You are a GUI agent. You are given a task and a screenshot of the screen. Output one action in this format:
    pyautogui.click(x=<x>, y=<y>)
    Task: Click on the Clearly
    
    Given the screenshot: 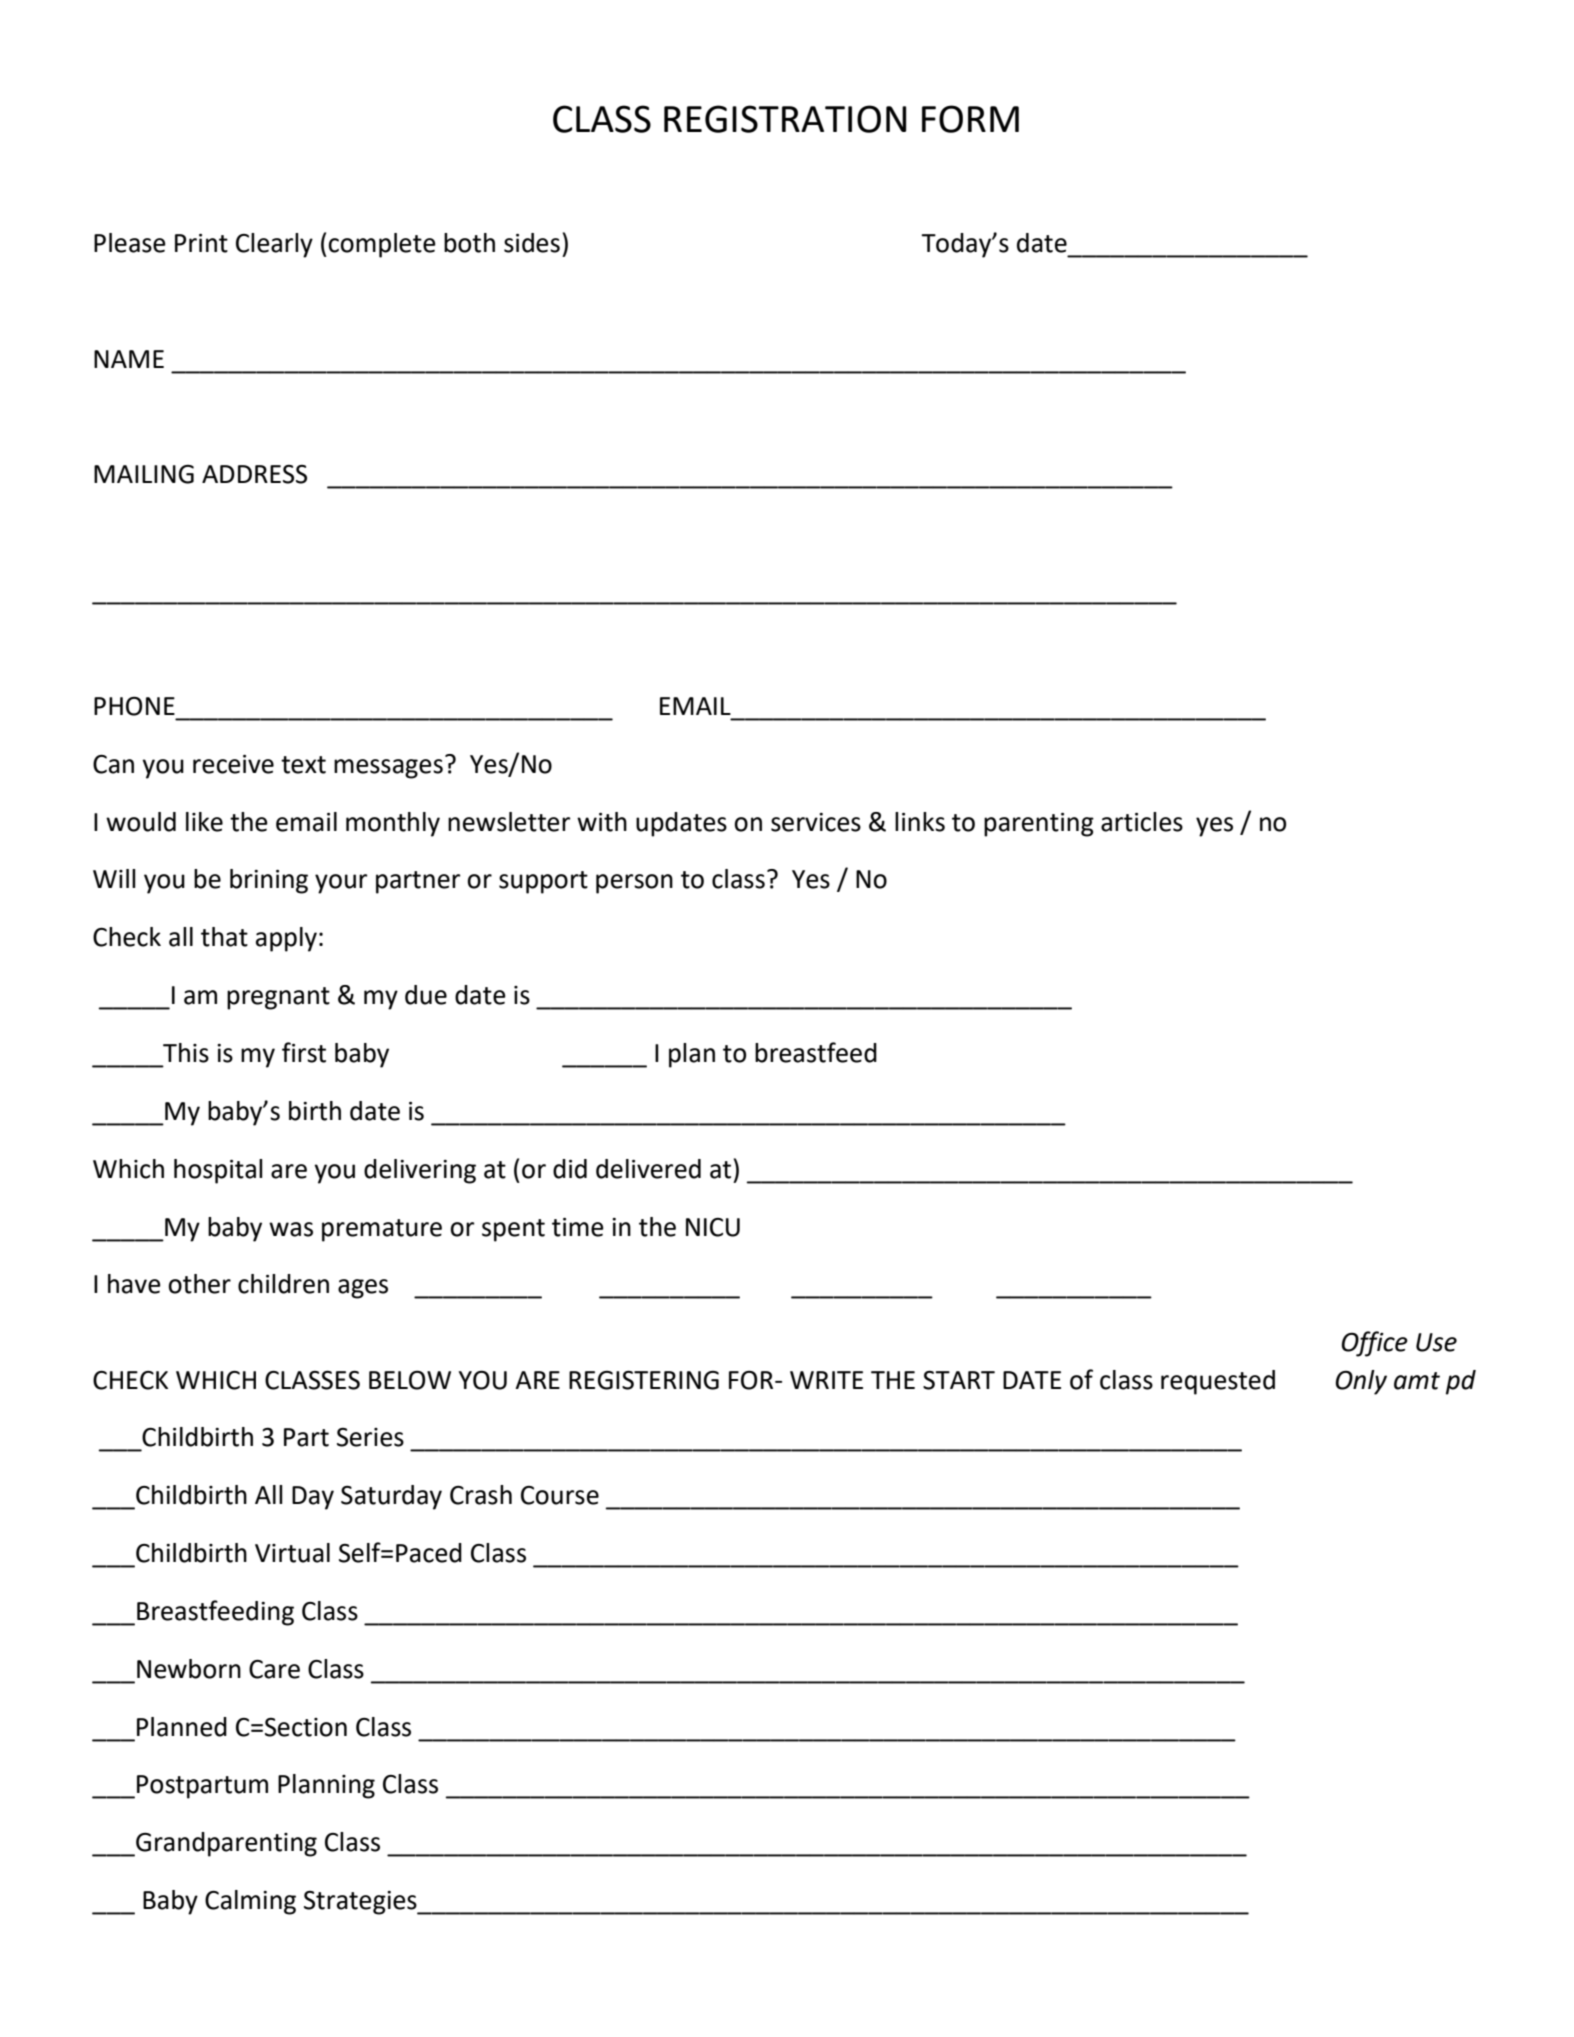 What is the action you would take?
    pyautogui.click(x=274, y=245)
